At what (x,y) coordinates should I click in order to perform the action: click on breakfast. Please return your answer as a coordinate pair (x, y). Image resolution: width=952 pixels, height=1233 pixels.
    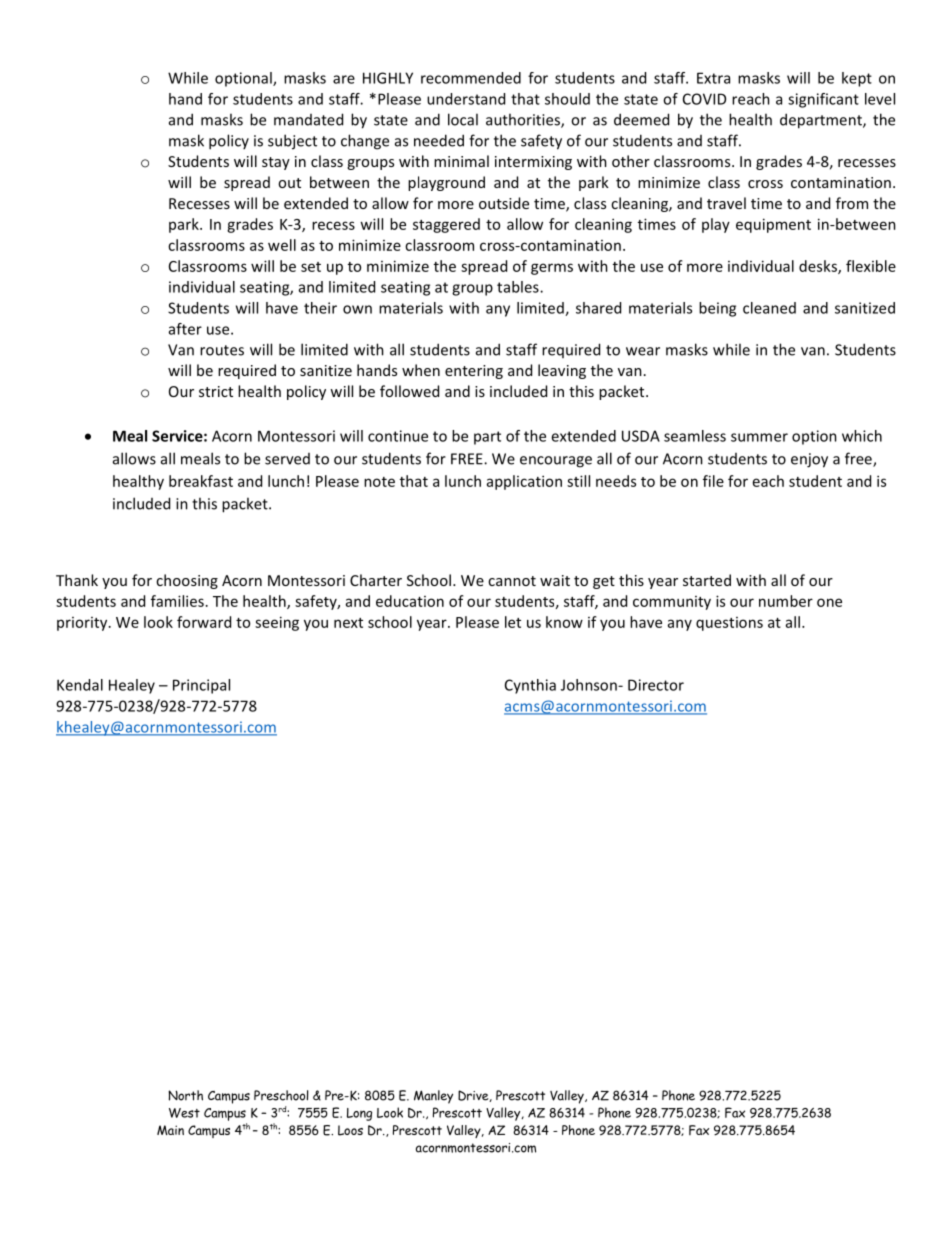
    Looking at the image, I should click on (201, 481).
